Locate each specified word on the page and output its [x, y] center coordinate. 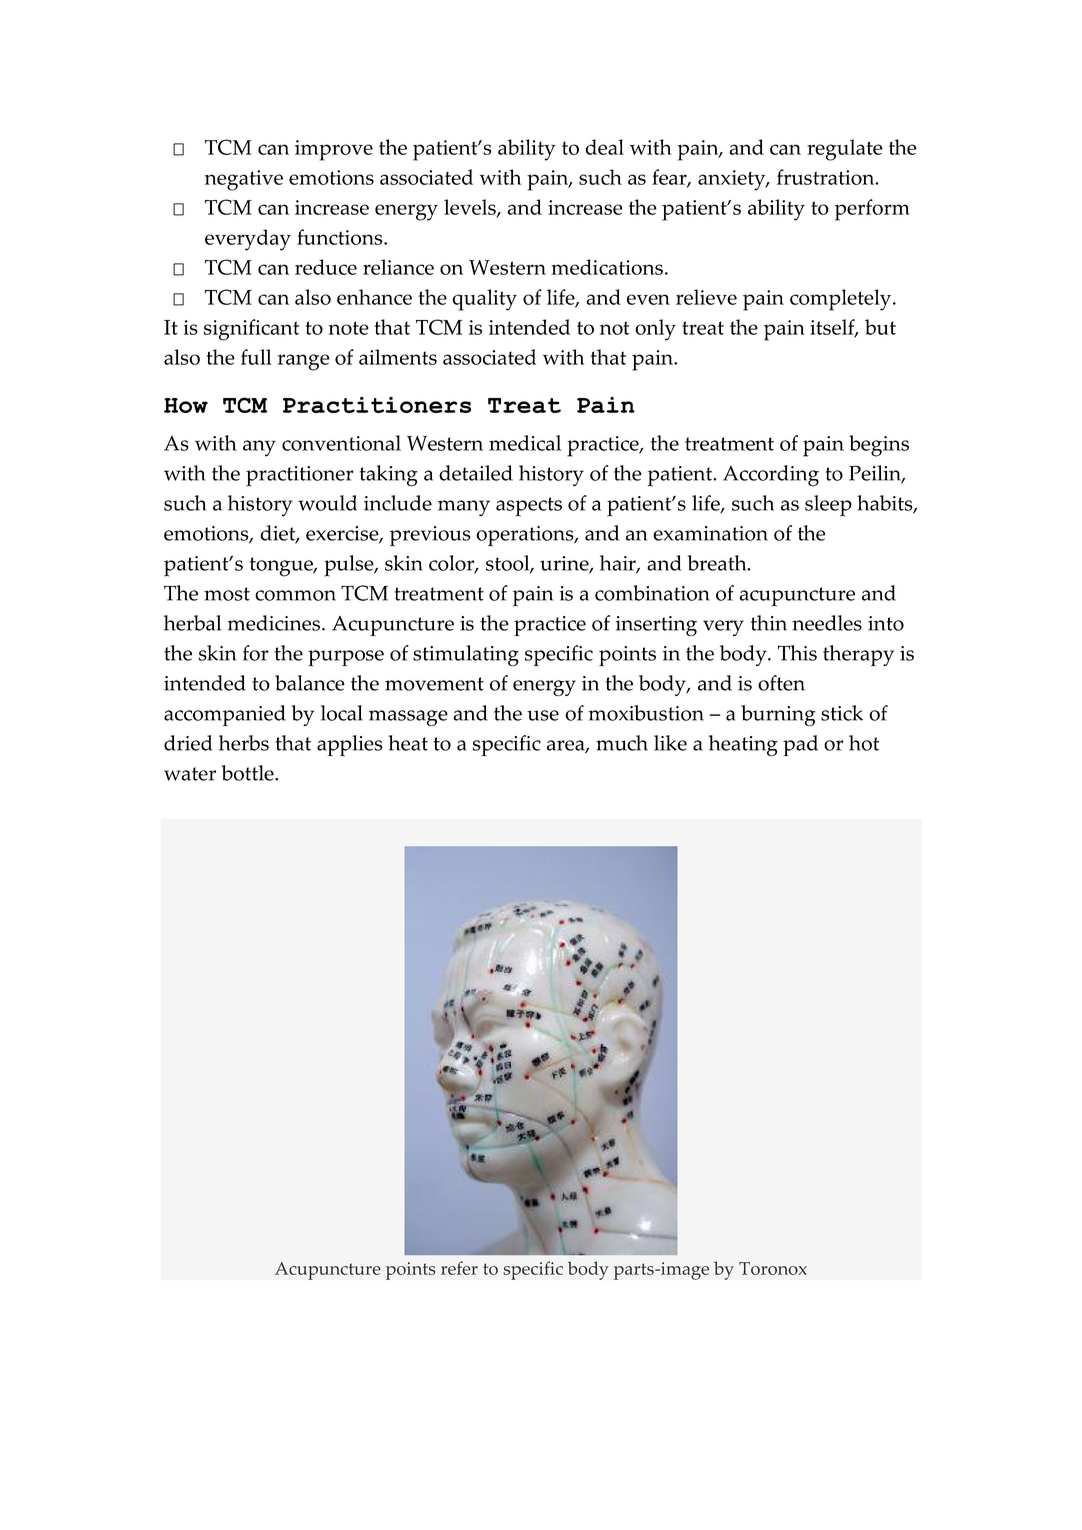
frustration [827, 177]
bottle [249, 773]
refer [459, 1268]
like [670, 743]
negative [244, 180]
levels [471, 208]
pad [800, 745]
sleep [828, 506]
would [327, 503]
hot [864, 743]
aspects [529, 507]
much [622, 743]
